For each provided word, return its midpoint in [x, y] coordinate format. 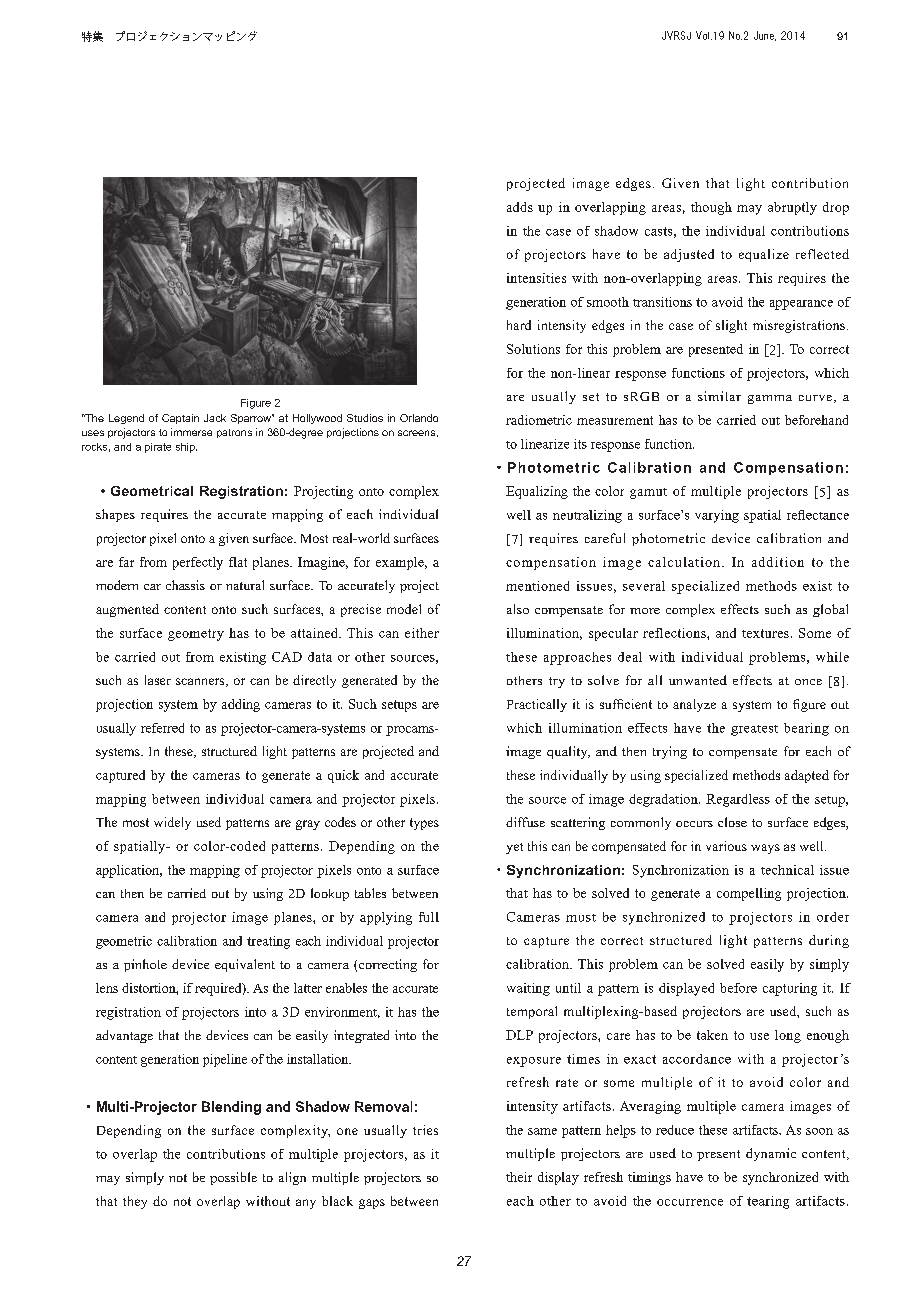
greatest [754, 730]
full [429, 917]
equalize [764, 255]
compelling [749, 894]
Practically [537, 705]
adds [520, 207]
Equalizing [537, 492]
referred [162, 728]
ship [186, 448]
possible [233, 1178]
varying [717, 516]
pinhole [145, 965]
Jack [215, 418]
